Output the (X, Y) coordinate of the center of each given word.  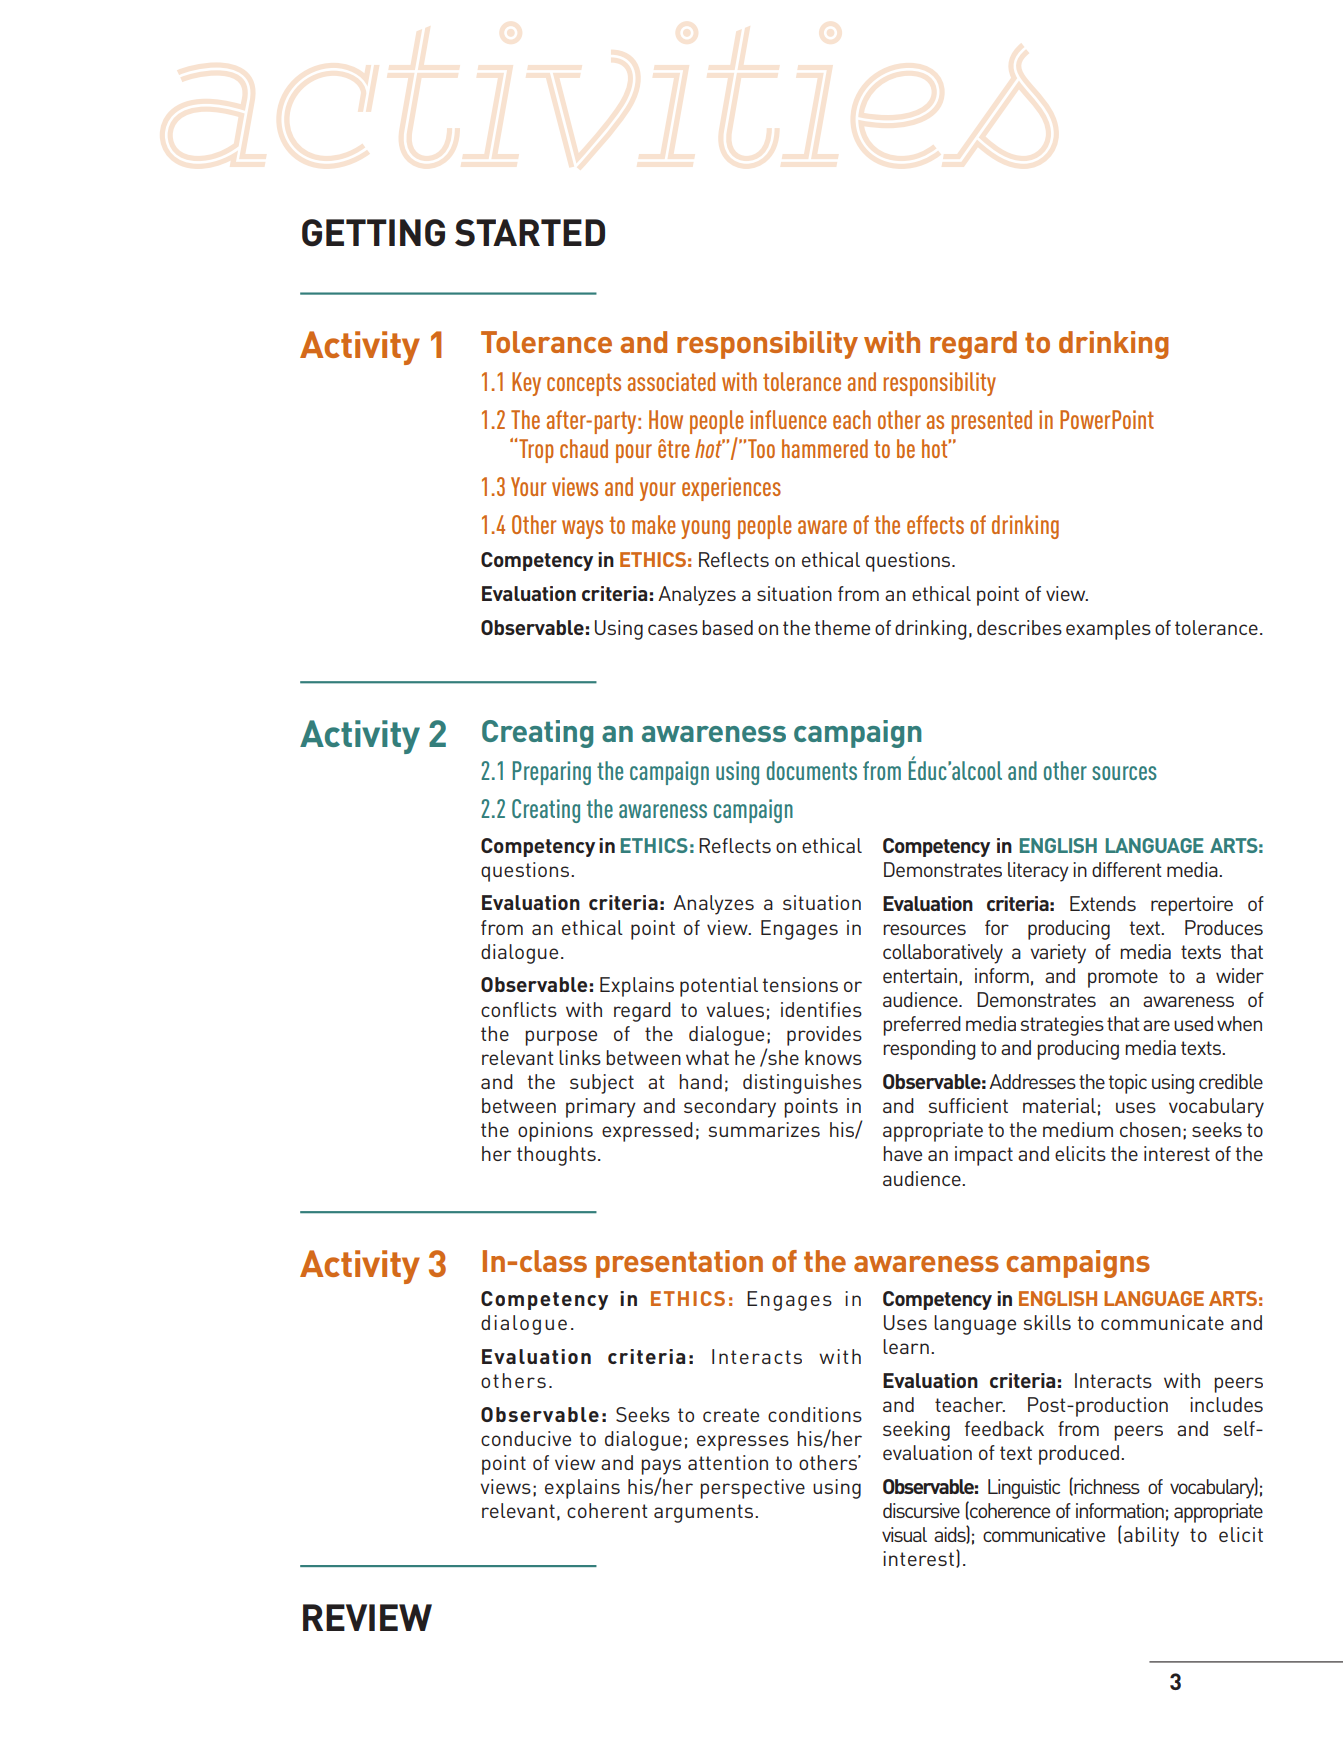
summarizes (764, 1129)
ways (582, 529)
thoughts (556, 1156)
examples (1108, 630)
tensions (800, 984)
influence (788, 419)
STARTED (530, 233)
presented (991, 422)
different (1127, 869)
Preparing (552, 773)
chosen (1150, 1129)
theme (842, 627)
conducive (526, 1438)
